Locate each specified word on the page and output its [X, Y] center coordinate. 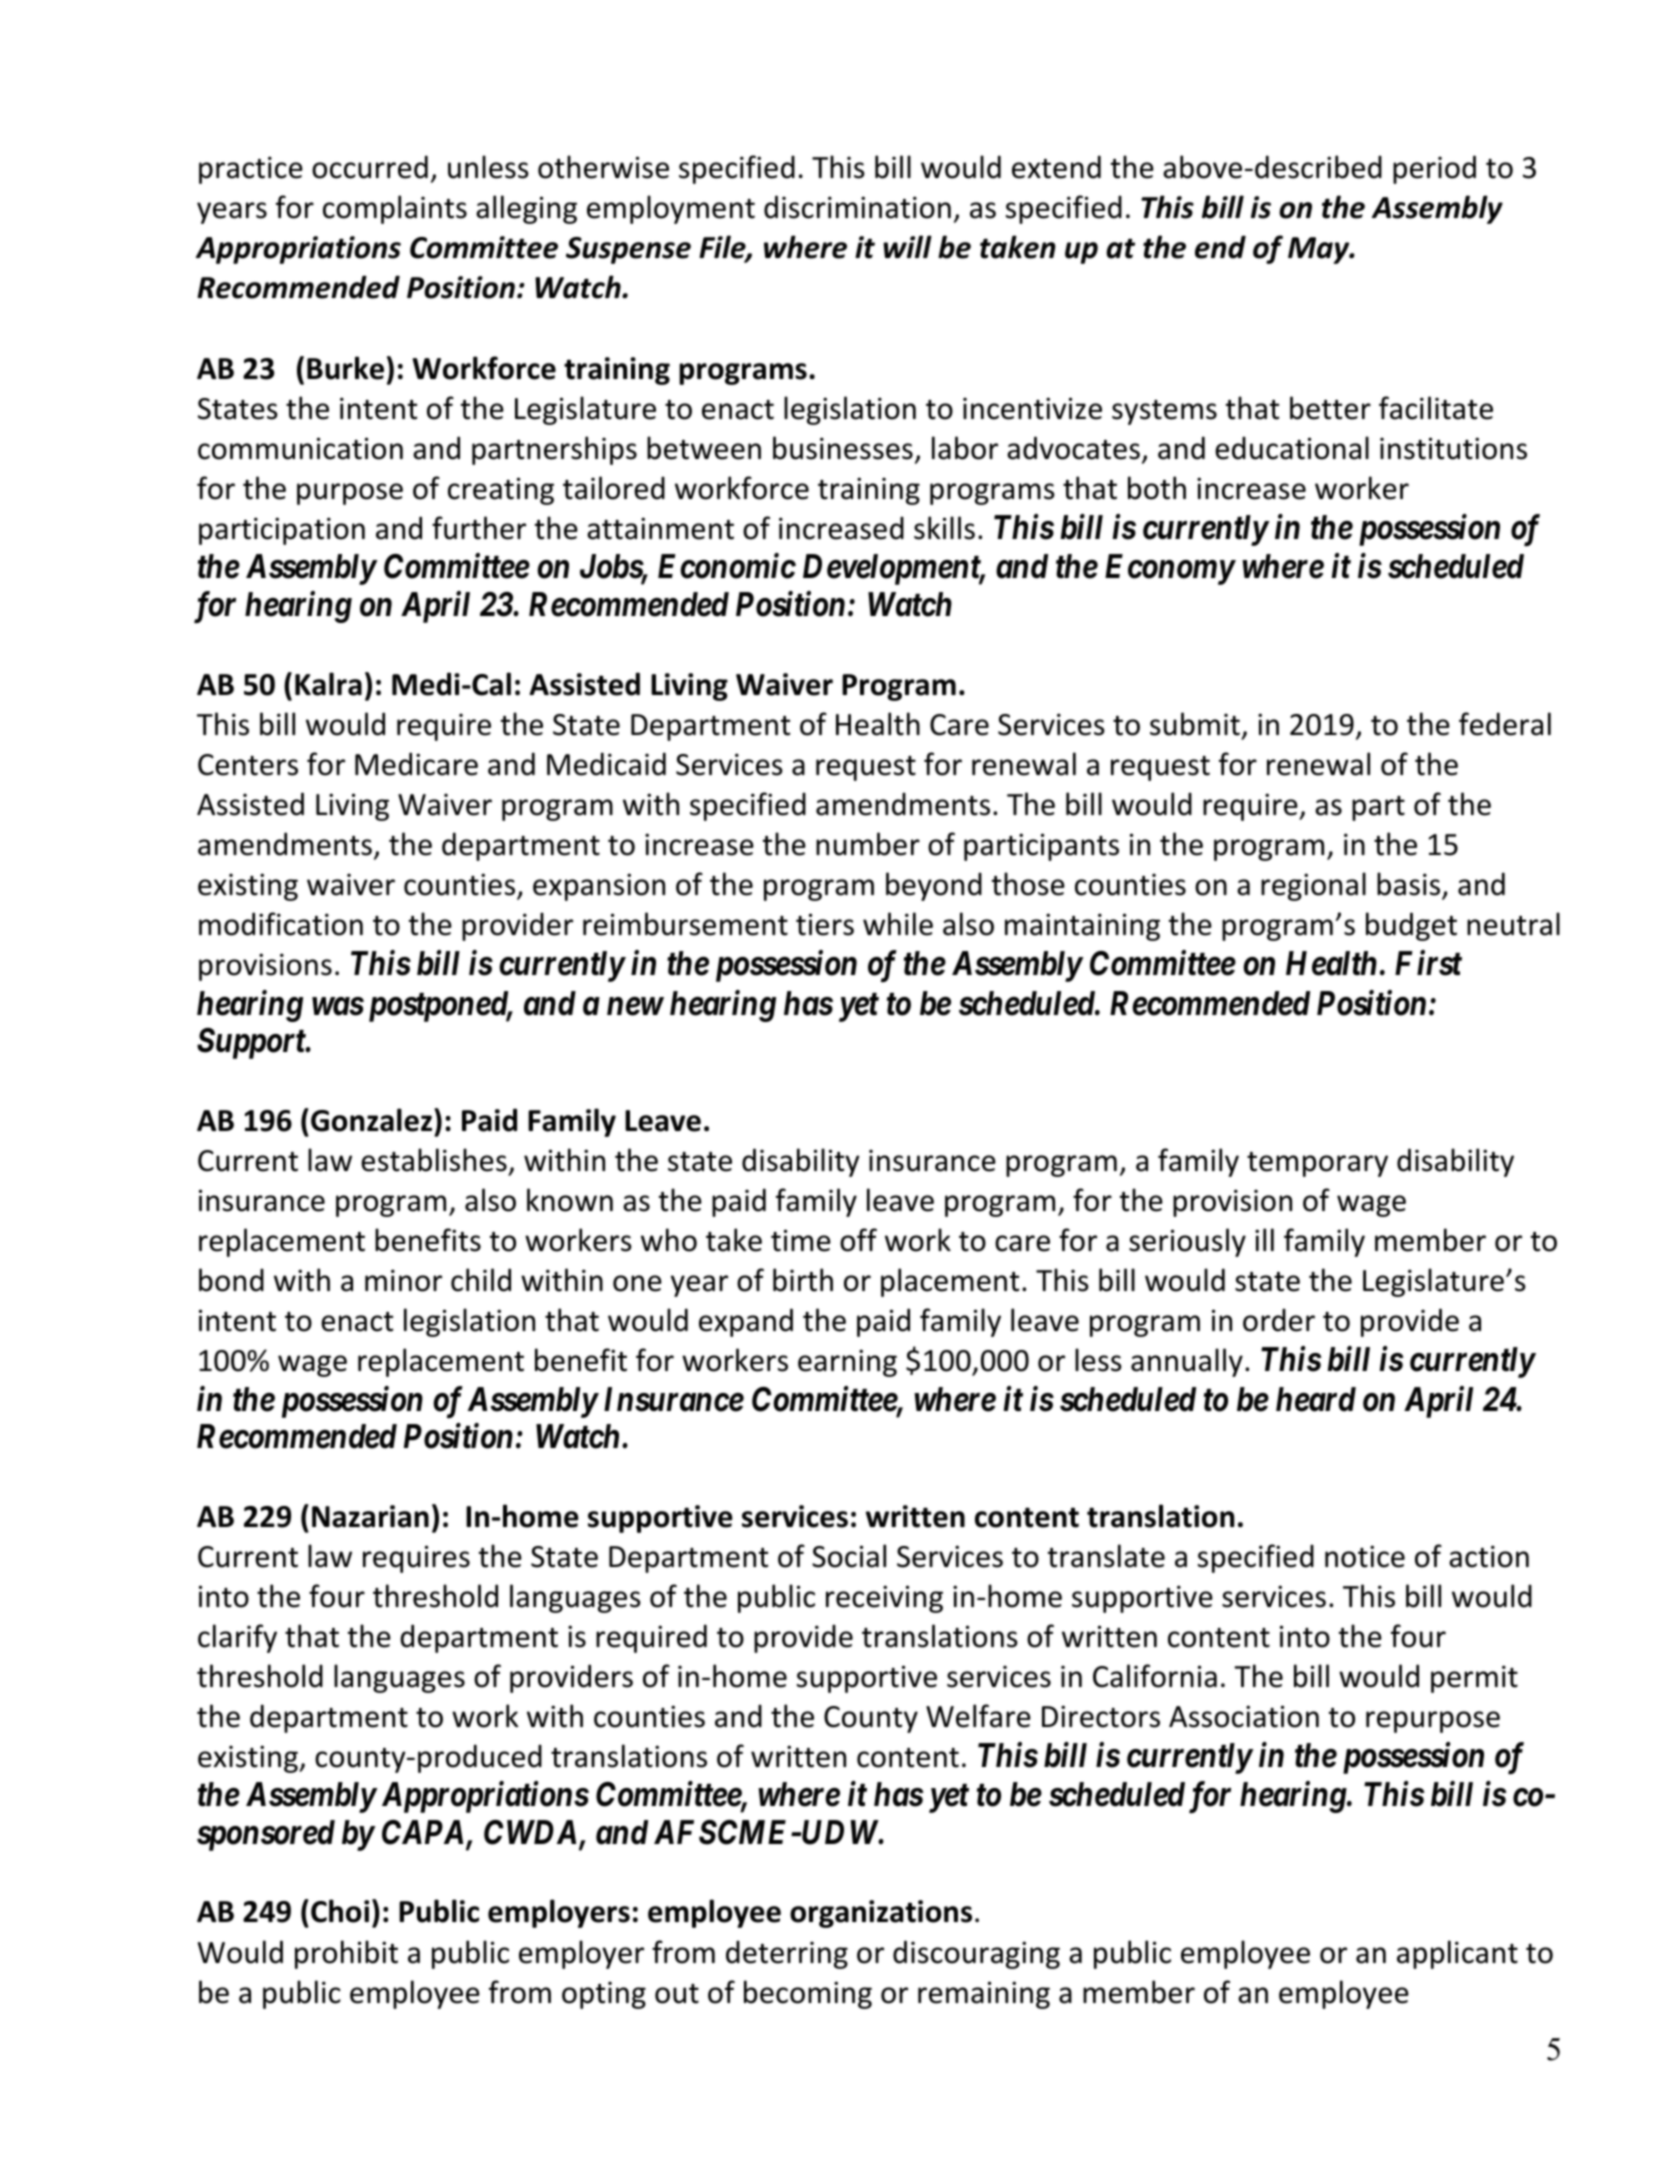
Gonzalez [373, 1120]
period [1434, 169]
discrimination [857, 207]
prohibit [346, 1954]
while [898, 924]
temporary [1317, 1164]
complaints [395, 209]
